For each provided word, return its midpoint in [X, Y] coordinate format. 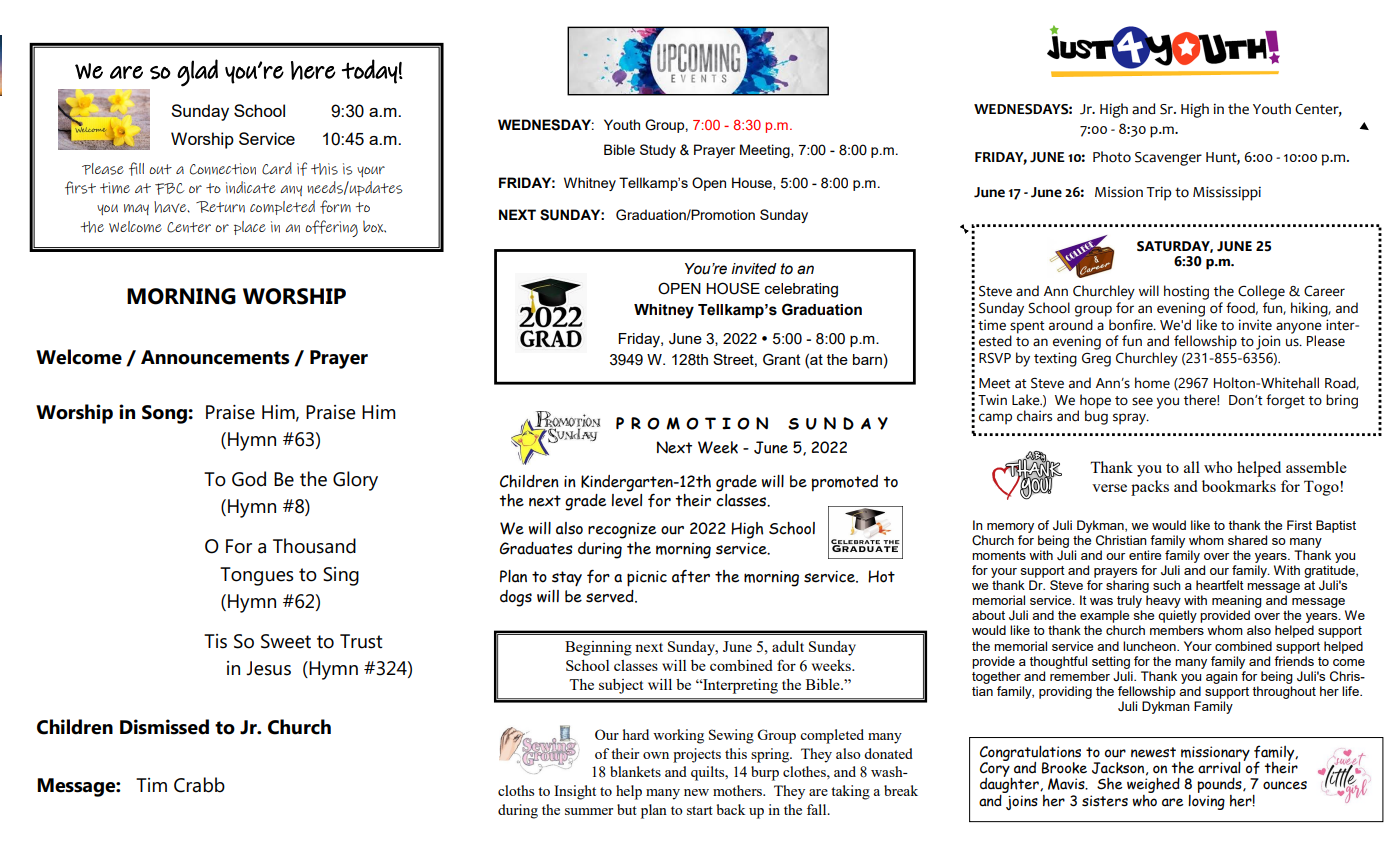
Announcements [215, 357]
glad [197, 73]
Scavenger [1168, 159]
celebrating [801, 290]
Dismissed [164, 727]
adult [788, 646]
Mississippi [1227, 193]
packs [1150, 488]
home [1152, 383]
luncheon [1150, 646]
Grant [781, 359]
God [249, 479]
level [627, 500]
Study [658, 151]
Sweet [286, 641]
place [250, 228]
